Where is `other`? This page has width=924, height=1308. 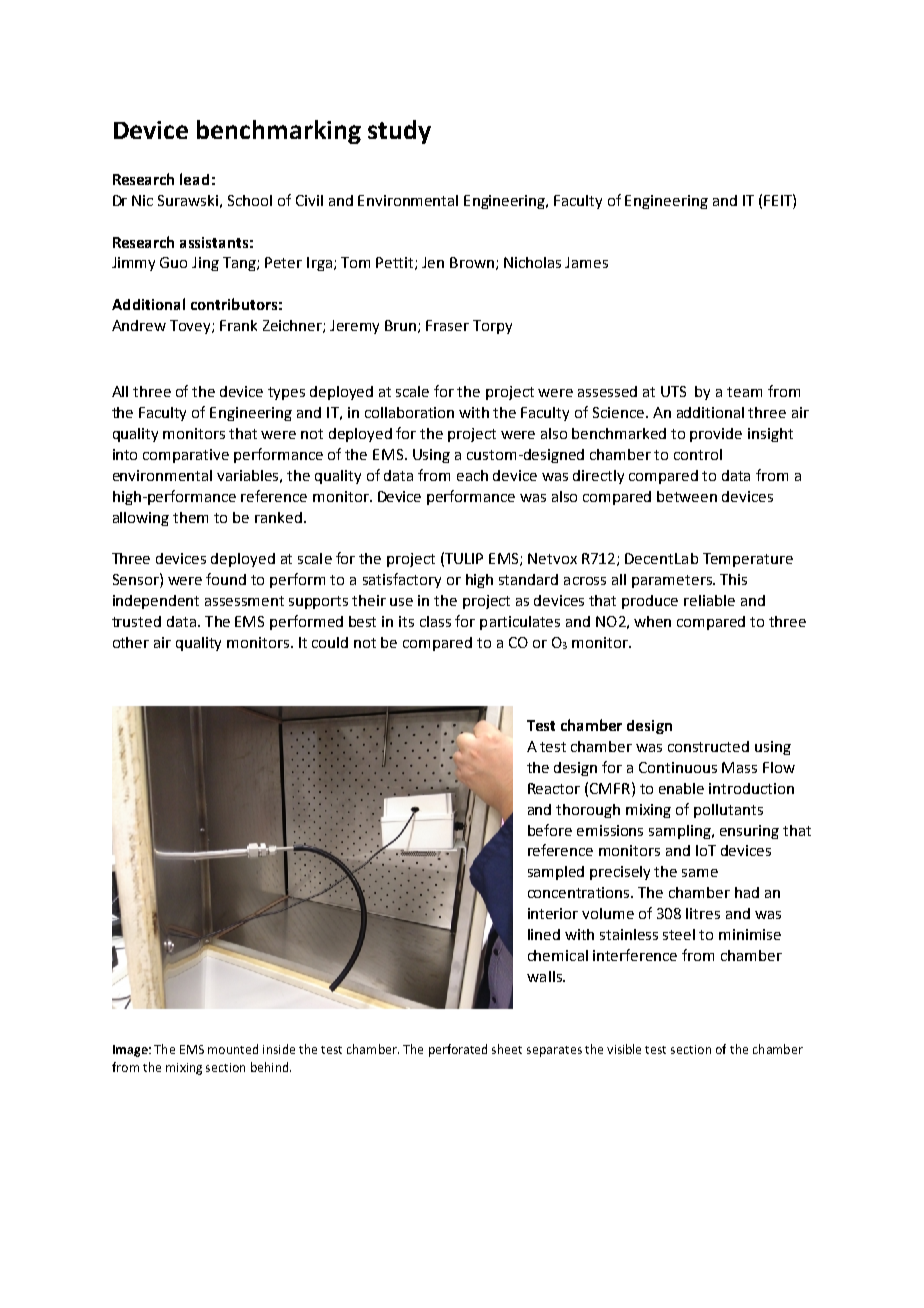
other is located at coordinates (131, 642).
